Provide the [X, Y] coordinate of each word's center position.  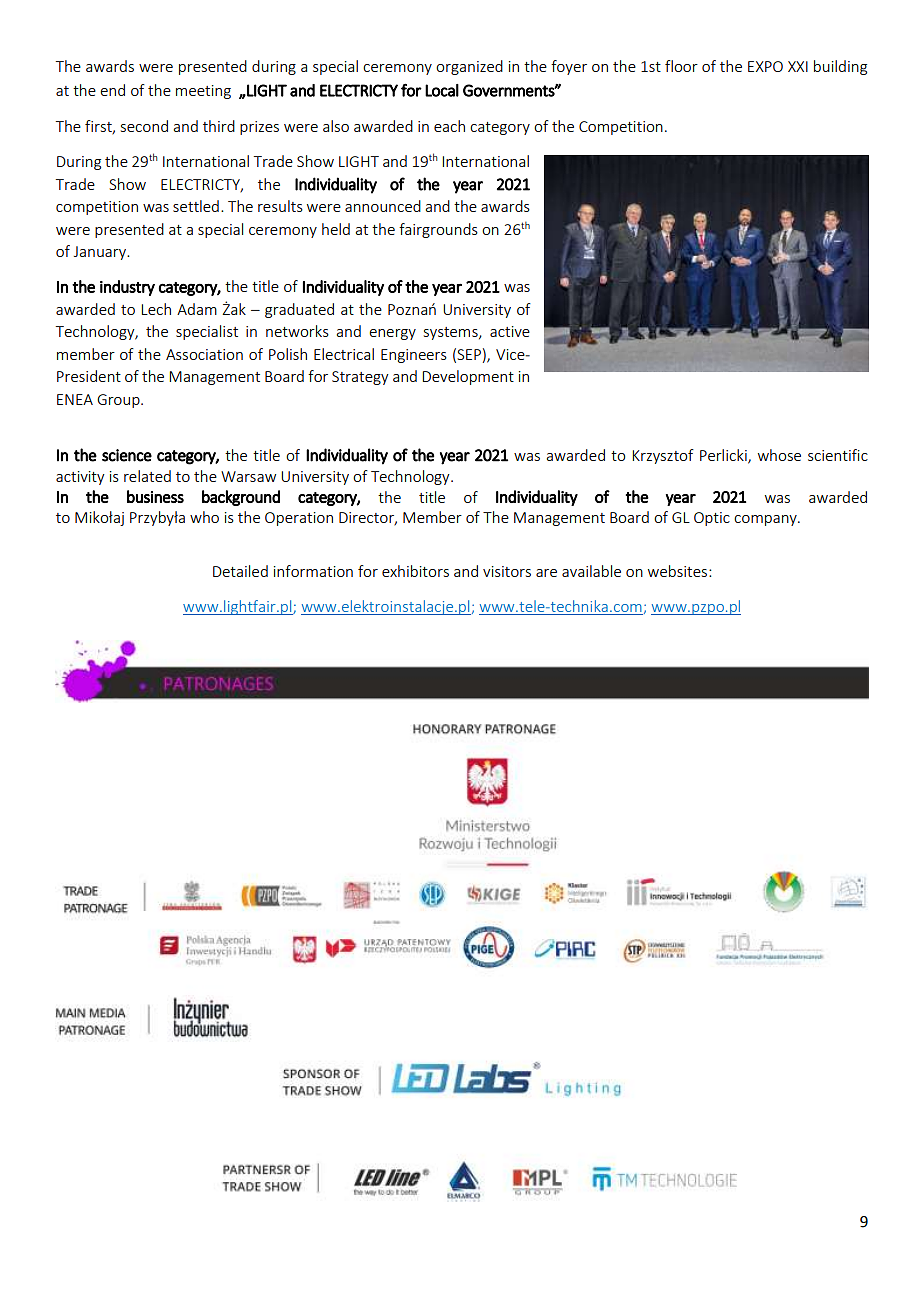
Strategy [360, 378]
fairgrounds [438, 230]
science [127, 455]
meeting [203, 92]
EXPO [765, 66]
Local [442, 90]
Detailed [240, 571]
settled [196, 206]
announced [383, 206]
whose [779, 455]
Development [468, 377]
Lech [156, 309]
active [510, 331]
